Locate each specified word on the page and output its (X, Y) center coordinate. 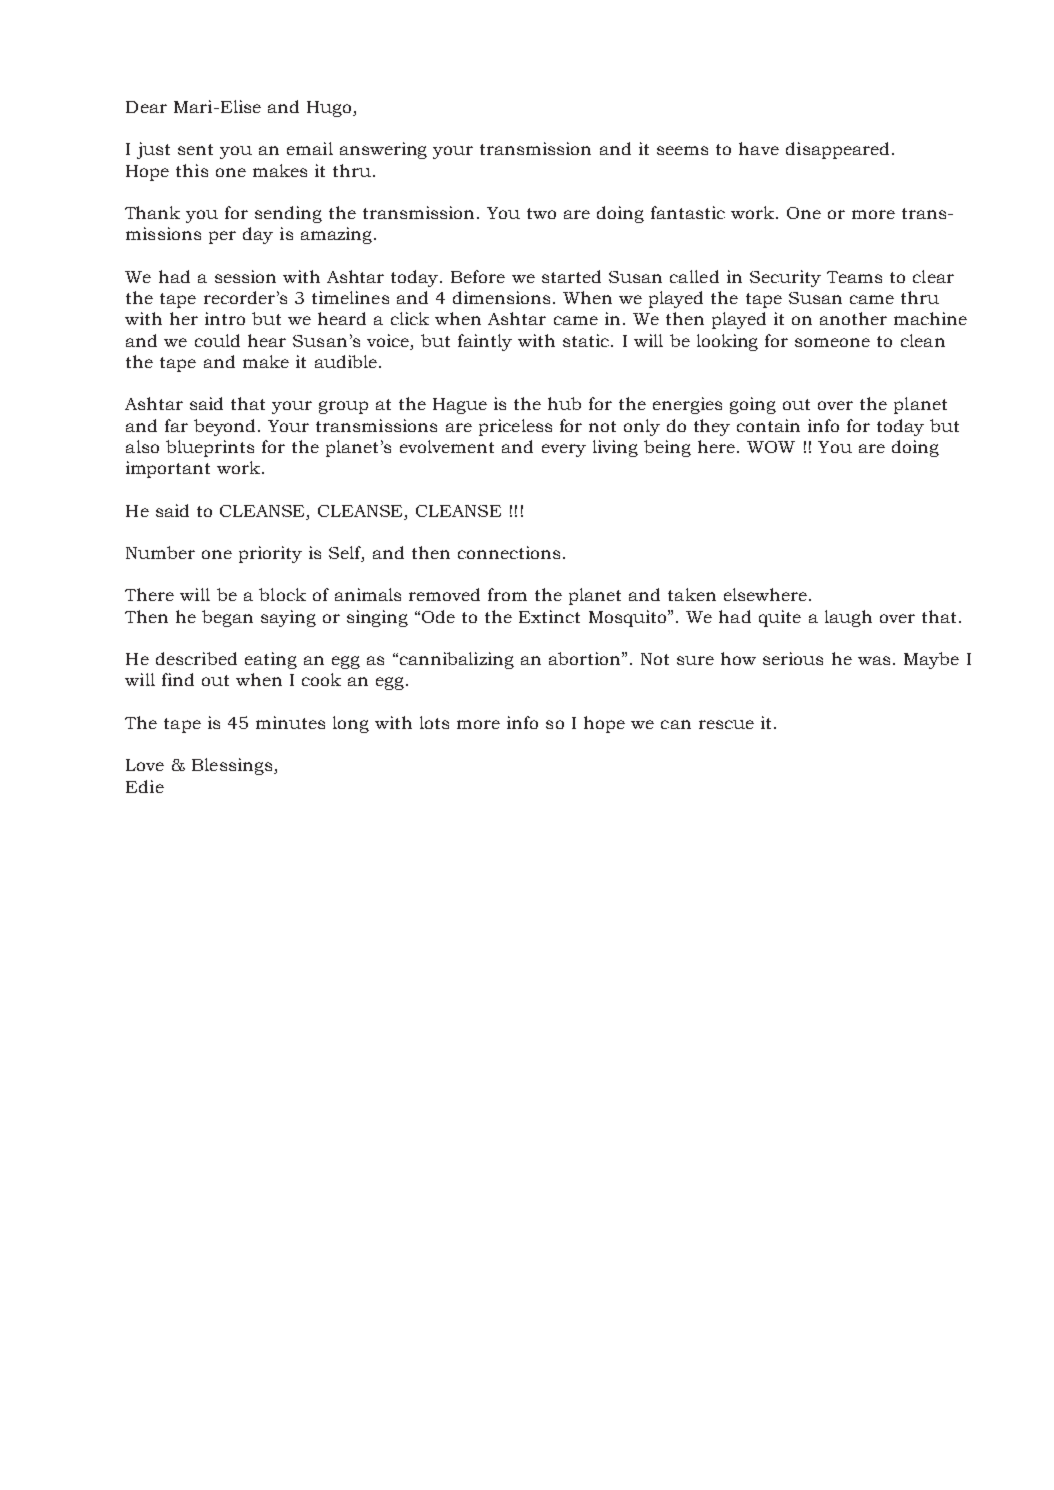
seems (682, 150)
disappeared (837, 150)
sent (195, 149)
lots (434, 722)
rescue (726, 724)
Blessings (232, 766)
